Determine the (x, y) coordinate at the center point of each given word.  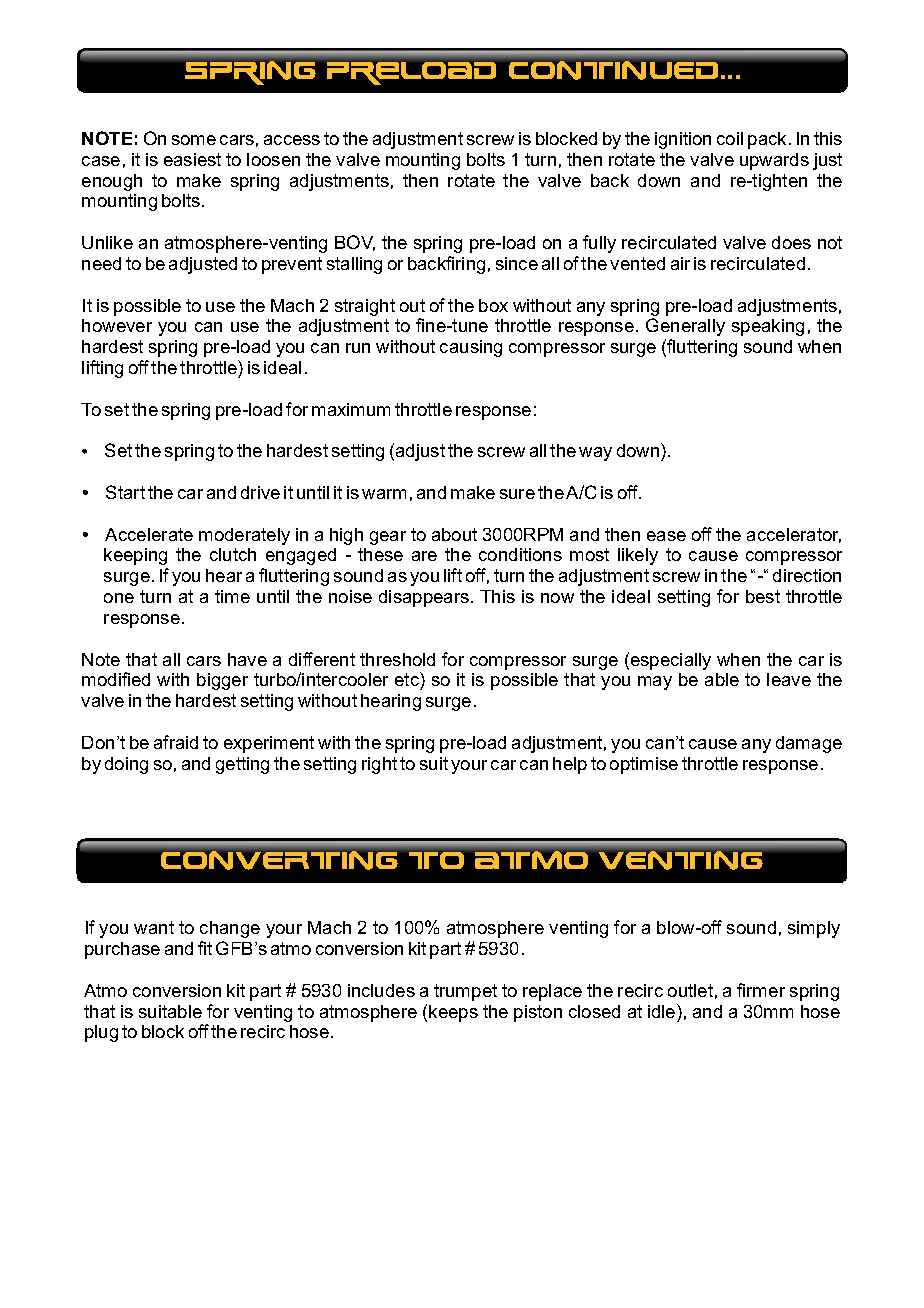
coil (730, 138)
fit (205, 948)
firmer (761, 990)
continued (613, 70)
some (194, 140)
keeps (453, 1013)
